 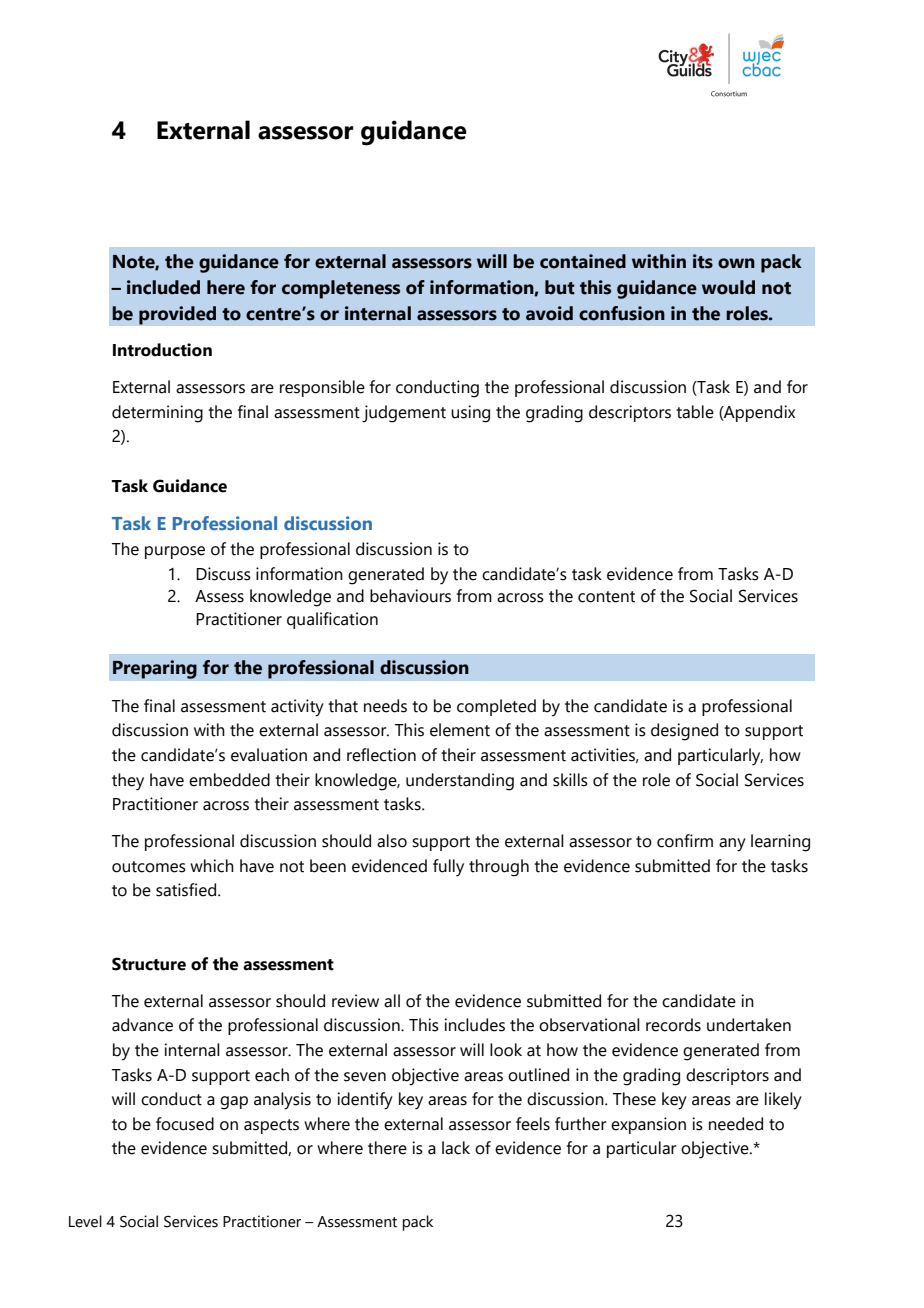 What do you see at coordinates (341, 289) in the document?
I see `completeness` at bounding box center [341, 289].
